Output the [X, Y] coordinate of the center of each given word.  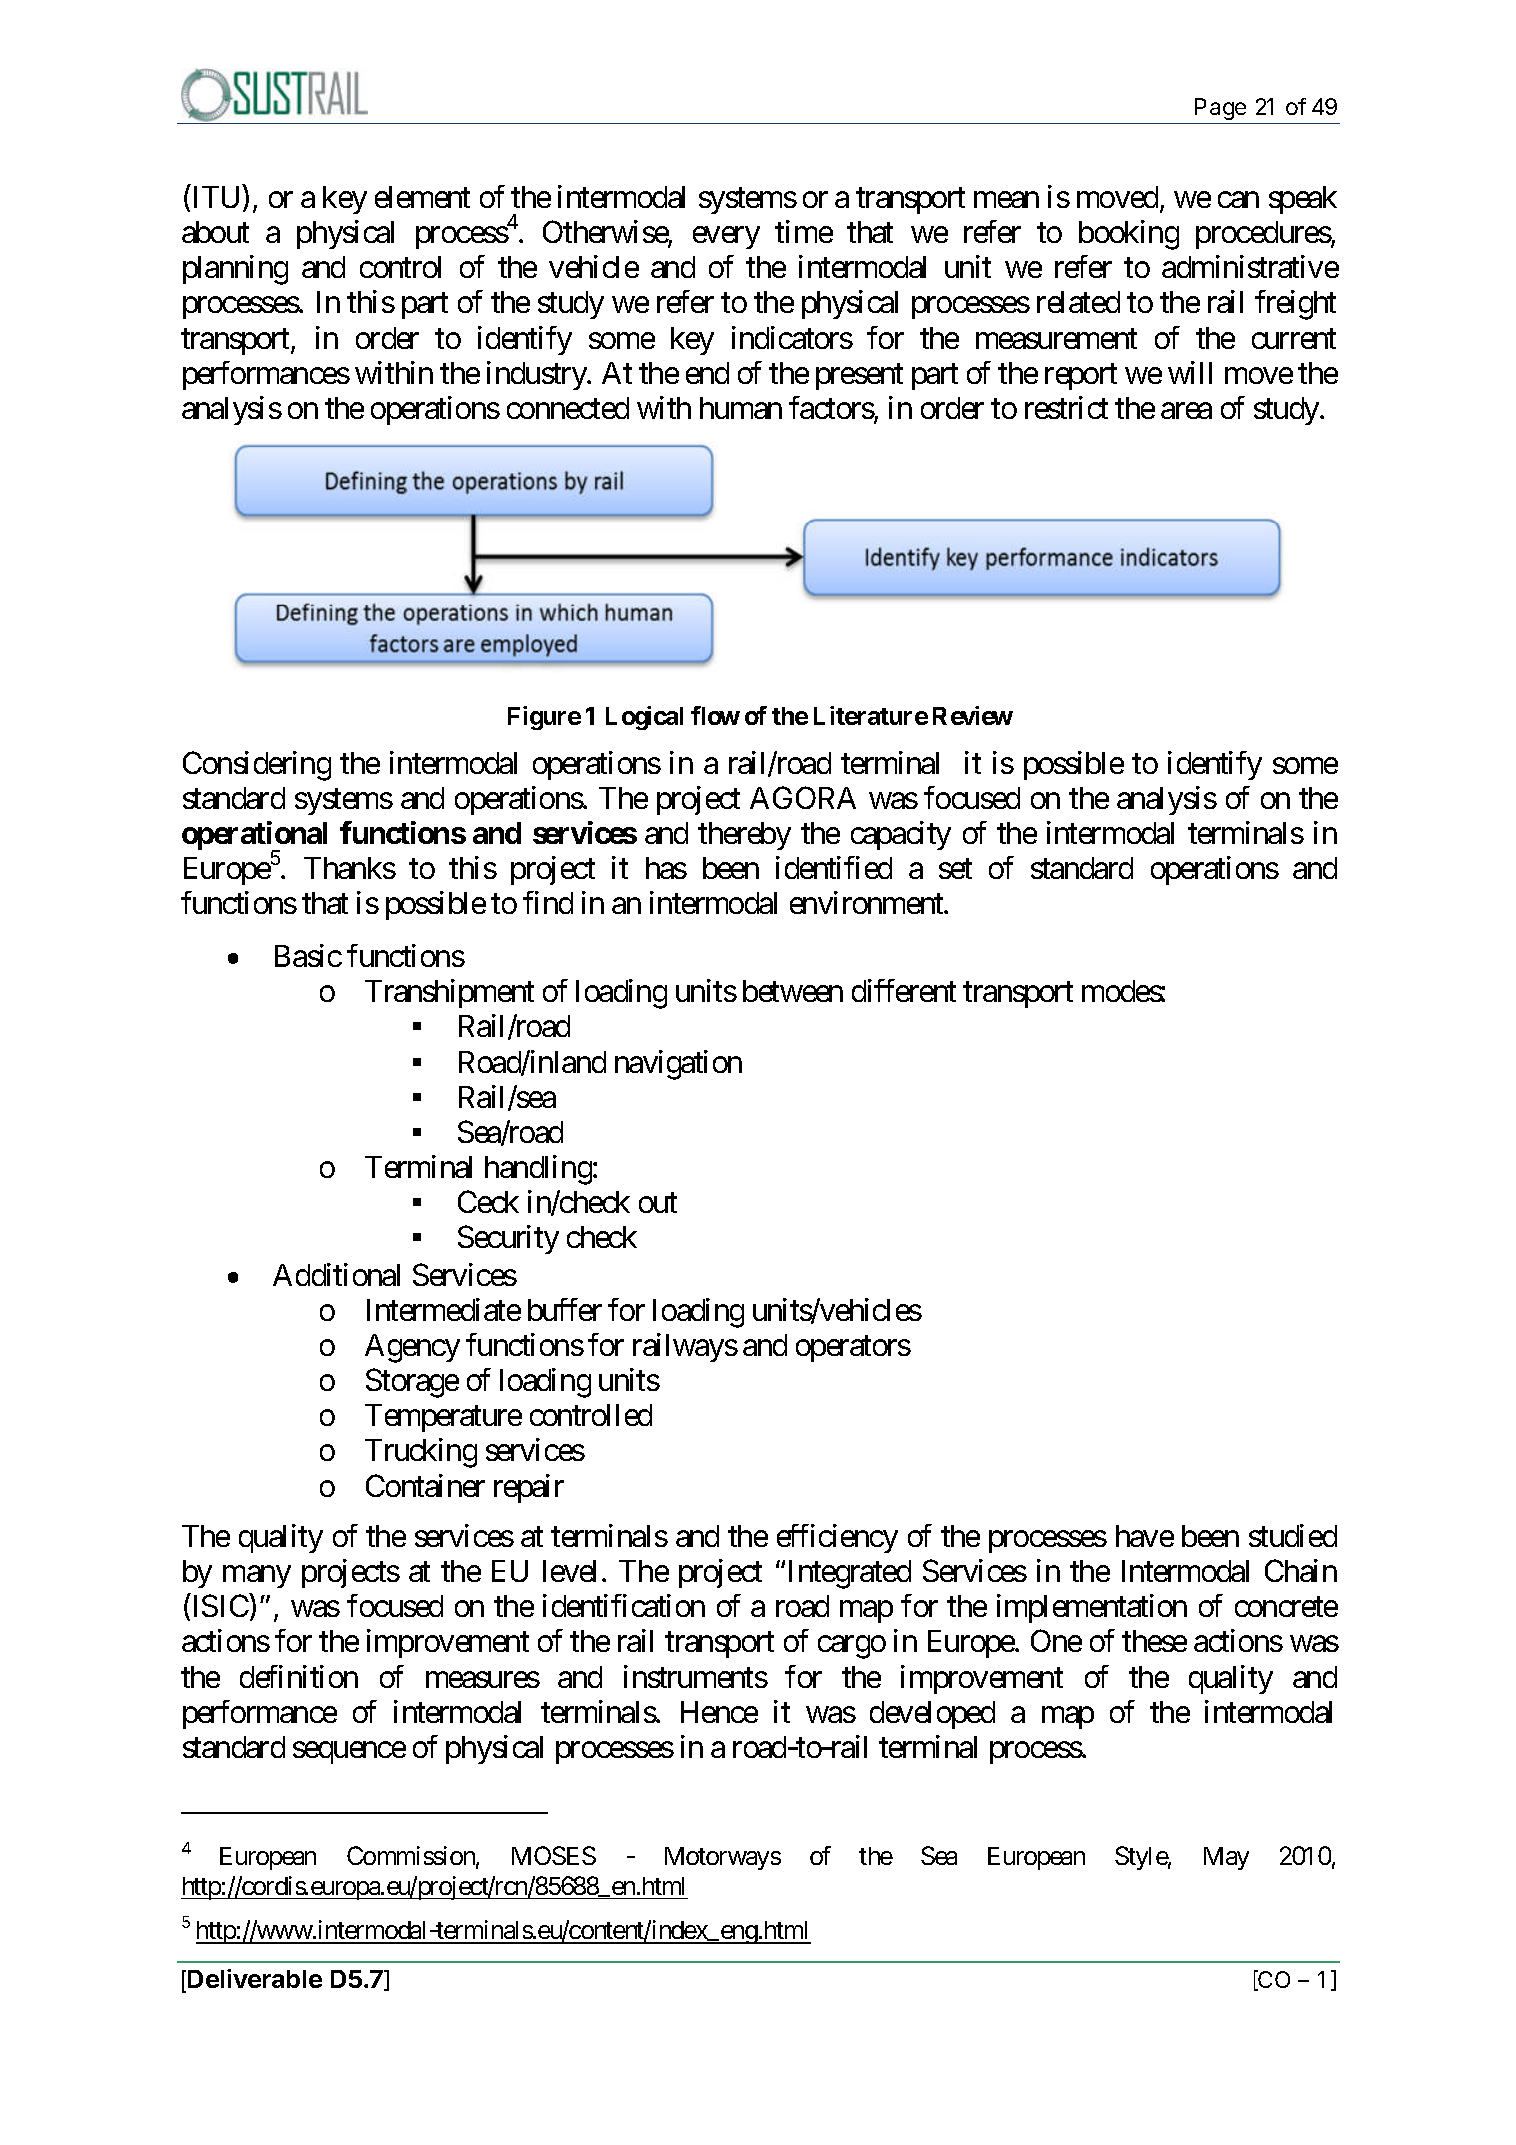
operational [254, 837]
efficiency [837, 1538]
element [422, 197]
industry [537, 375]
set [955, 869]
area [1186, 411]
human [741, 408]
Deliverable [255, 1978]
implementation [1092, 1608]
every [726, 238]
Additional [336, 1274]
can [1238, 200]
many [257, 1577]
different [904, 990]
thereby [744, 836]
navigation [678, 1065]
